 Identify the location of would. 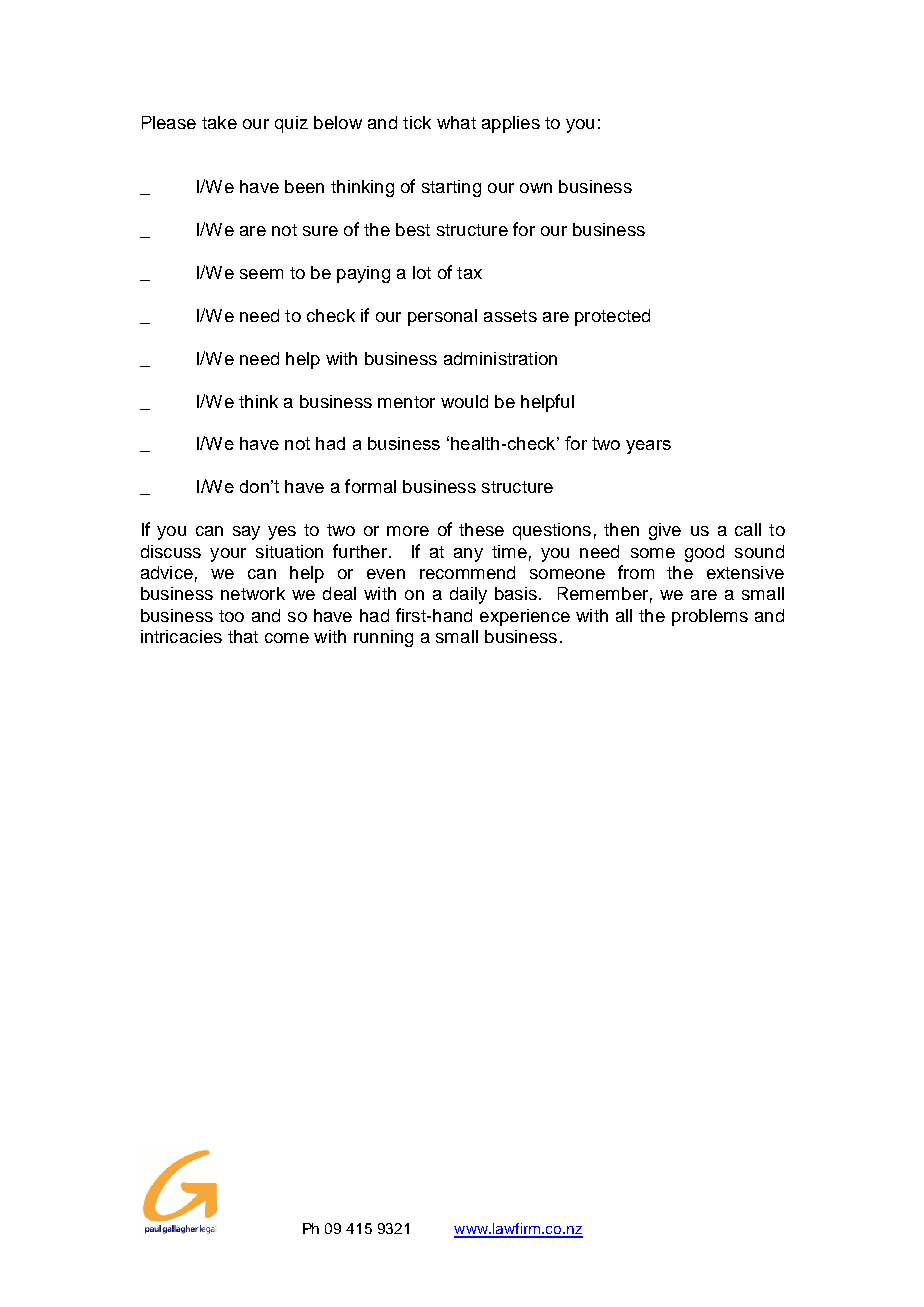
(464, 401).
